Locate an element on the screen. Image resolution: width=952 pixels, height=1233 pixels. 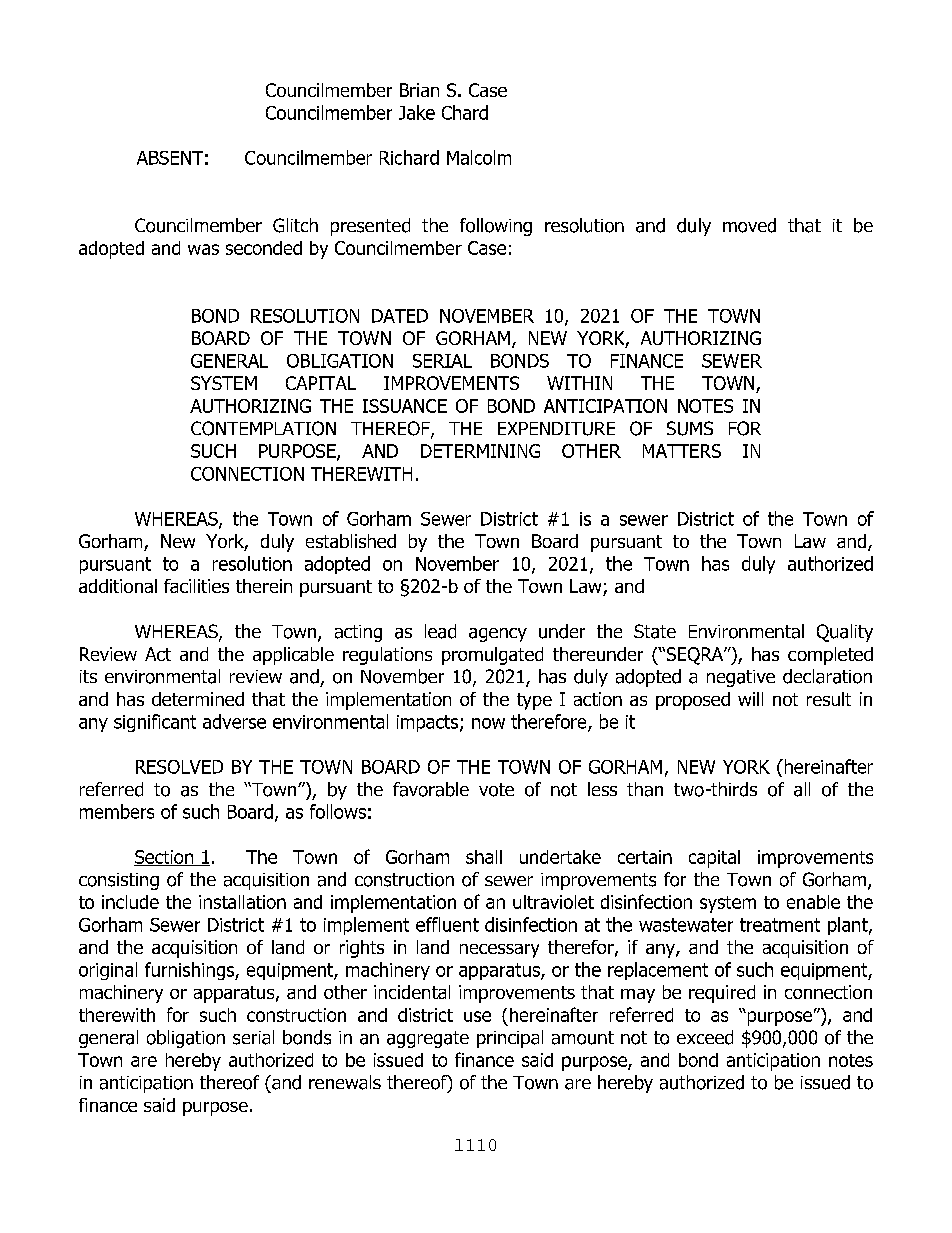
original is located at coordinates (108, 971).
